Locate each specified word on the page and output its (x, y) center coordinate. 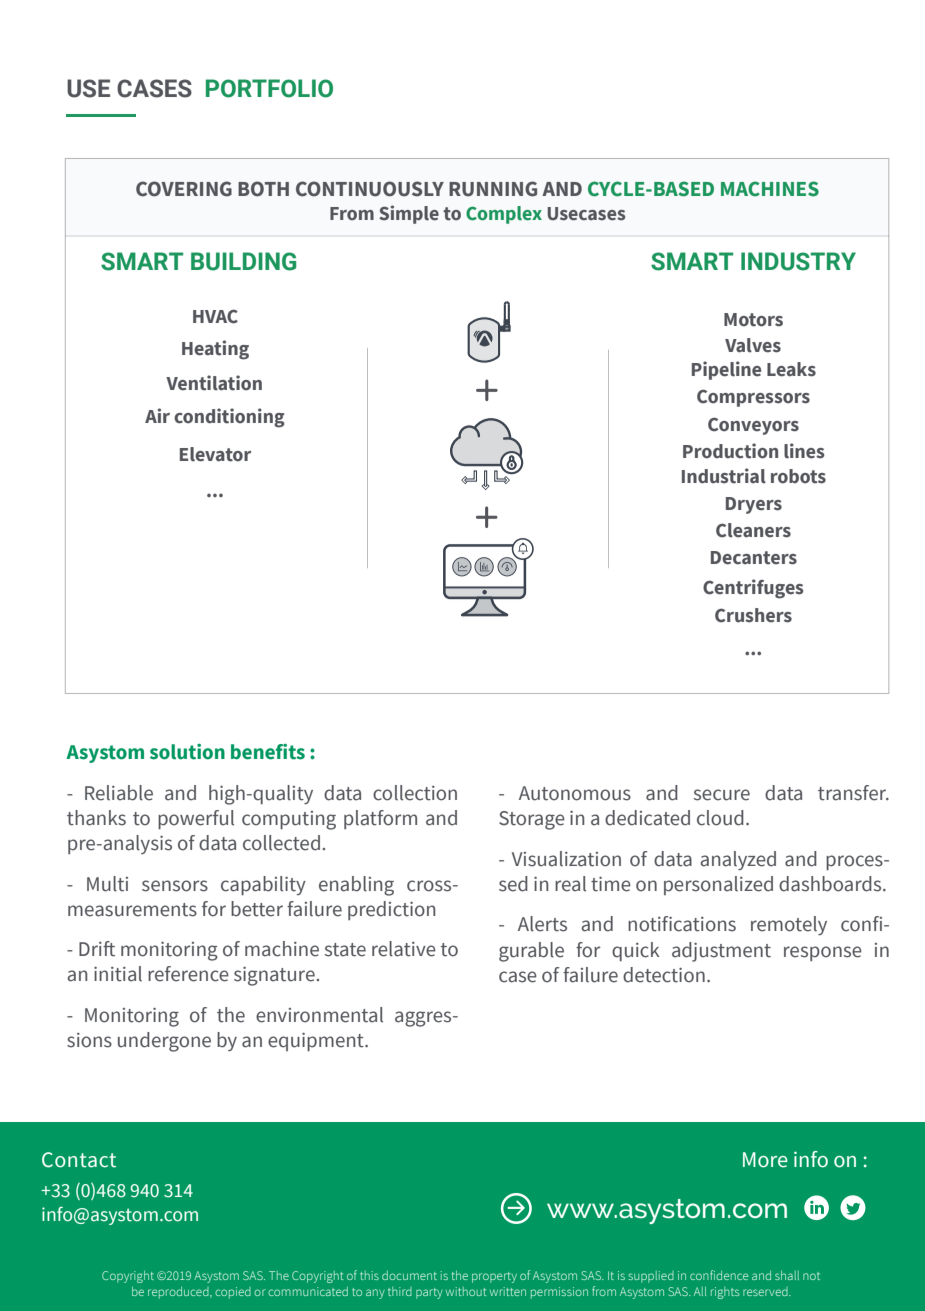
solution (187, 752)
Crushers (753, 615)
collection (415, 793)
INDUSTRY (798, 261)
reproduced (179, 1293)
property (494, 1277)
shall (787, 1275)
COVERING (184, 189)
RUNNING (493, 189)
